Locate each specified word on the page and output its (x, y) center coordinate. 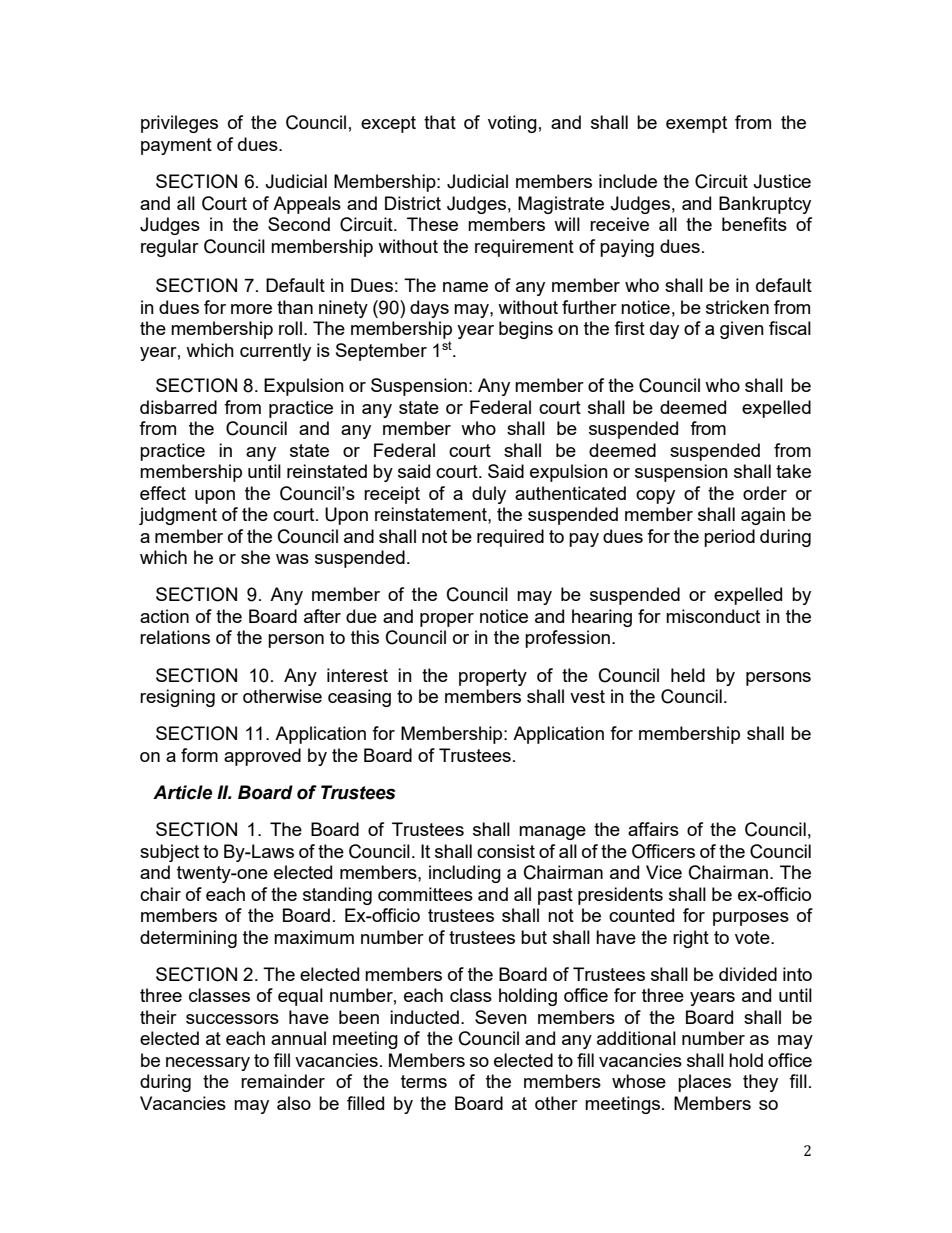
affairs (653, 829)
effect (163, 493)
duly (489, 495)
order (765, 493)
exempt (696, 124)
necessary (208, 1064)
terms (424, 1081)
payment (176, 146)
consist (506, 851)
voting (512, 124)
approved (262, 757)
